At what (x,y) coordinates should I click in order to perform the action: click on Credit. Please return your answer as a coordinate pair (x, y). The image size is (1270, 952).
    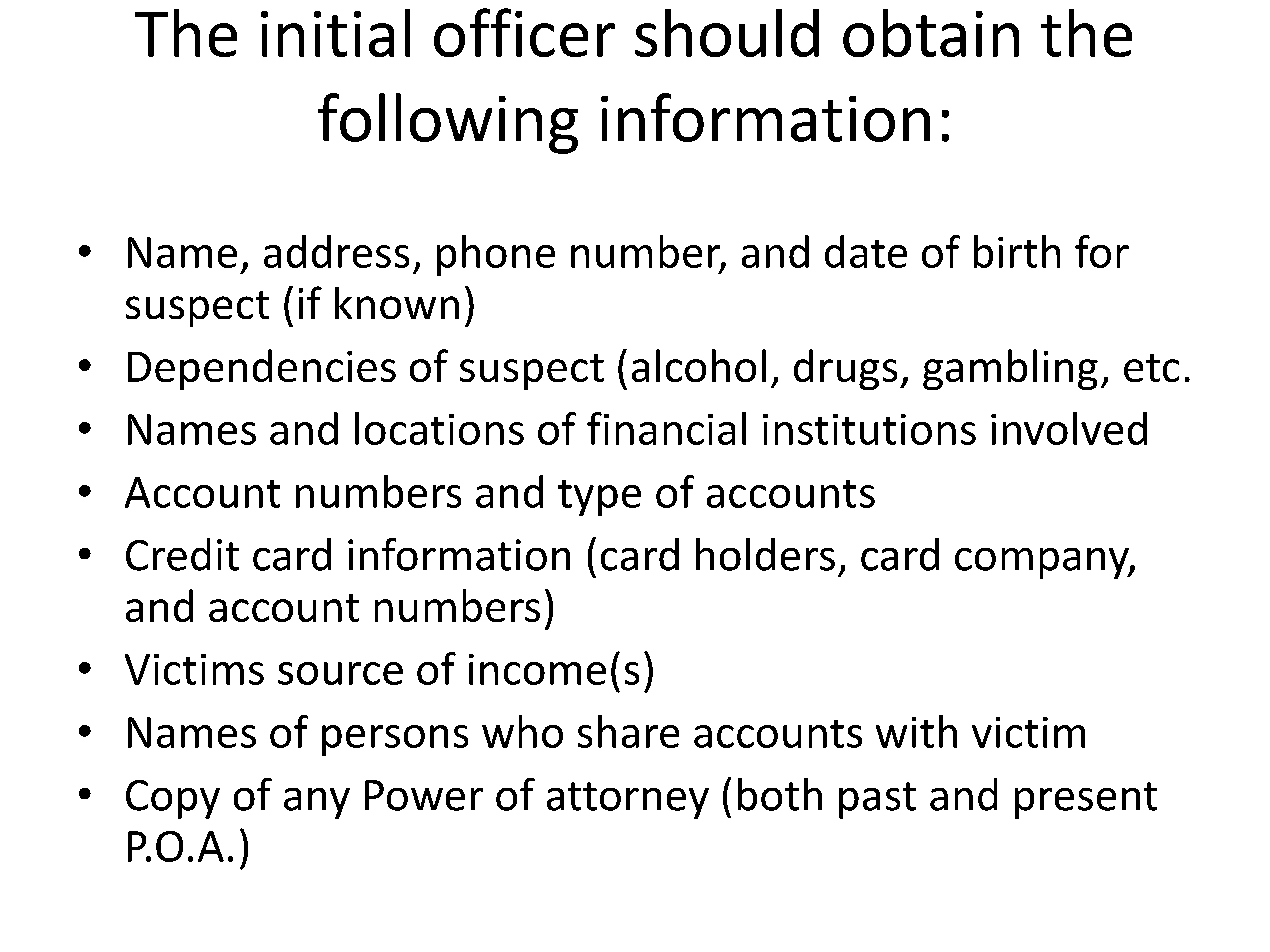
    Looking at the image, I should click on (182, 554).
